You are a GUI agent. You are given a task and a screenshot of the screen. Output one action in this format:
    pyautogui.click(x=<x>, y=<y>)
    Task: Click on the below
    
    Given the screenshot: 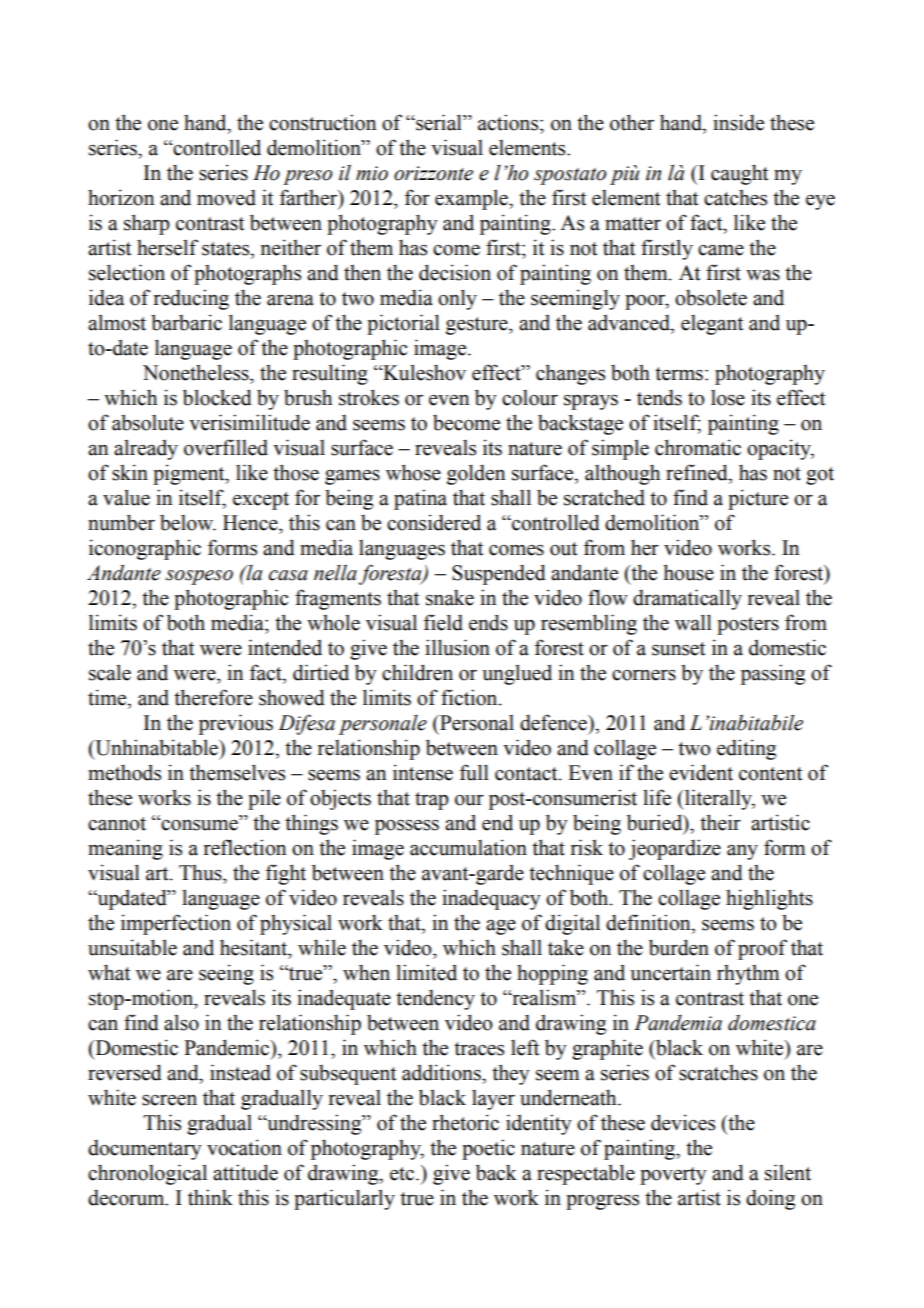 What is the action you would take?
    pyautogui.click(x=187, y=523)
